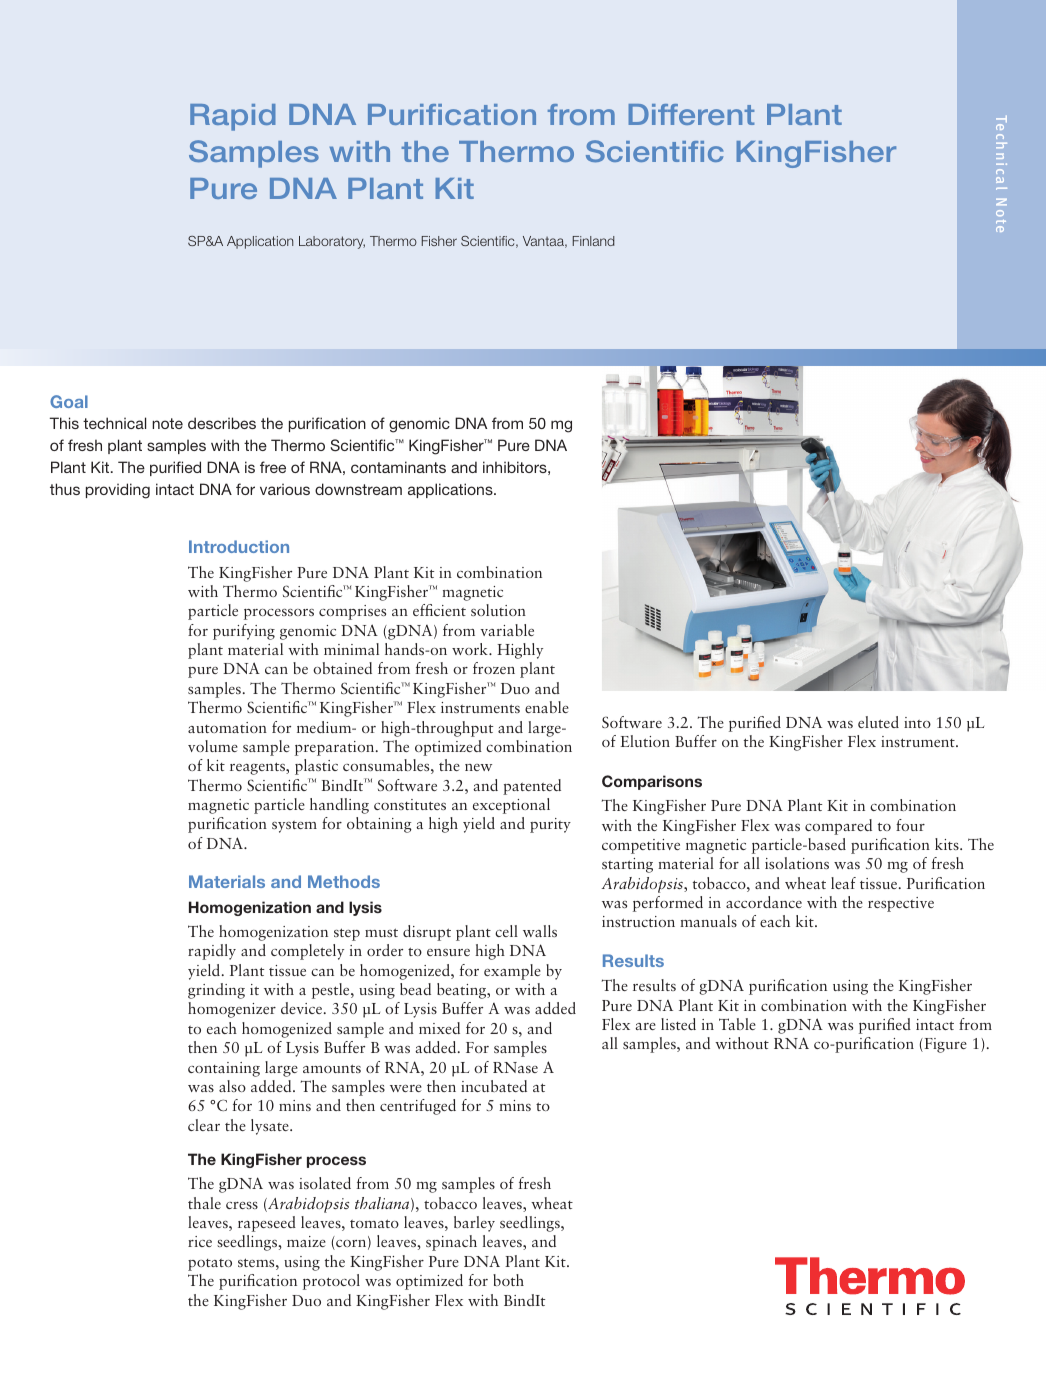 This screenshot has width=1046, height=1395. Describe the element at coordinates (294, 827) in the screenshot. I see `system` at that location.
